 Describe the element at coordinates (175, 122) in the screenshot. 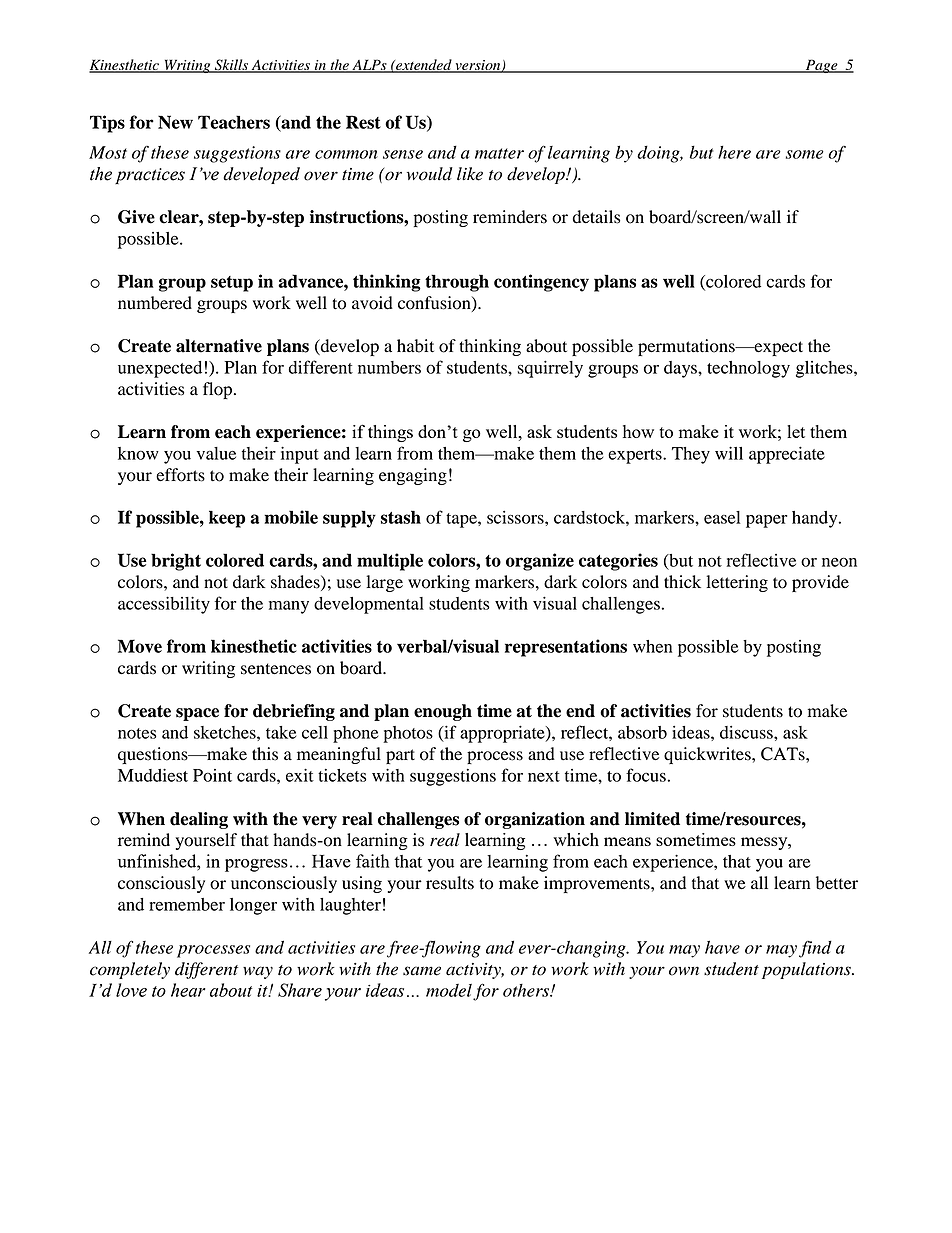

I see `New` at that location.
